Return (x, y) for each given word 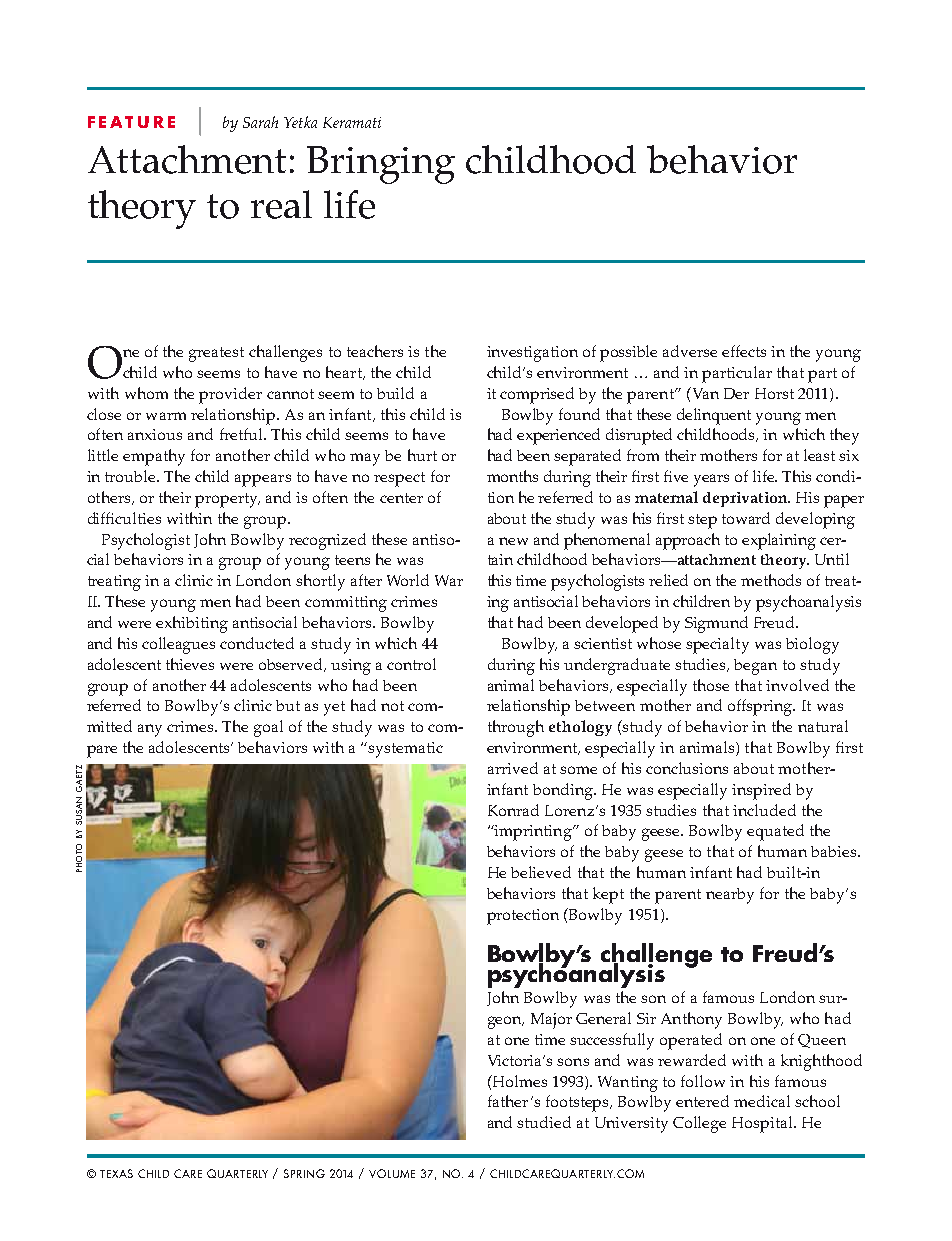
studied (544, 1122)
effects (744, 351)
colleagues (178, 645)
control (411, 664)
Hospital (763, 1124)
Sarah (260, 122)
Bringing (381, 165)
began (755, 667)
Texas (116, 1173)
